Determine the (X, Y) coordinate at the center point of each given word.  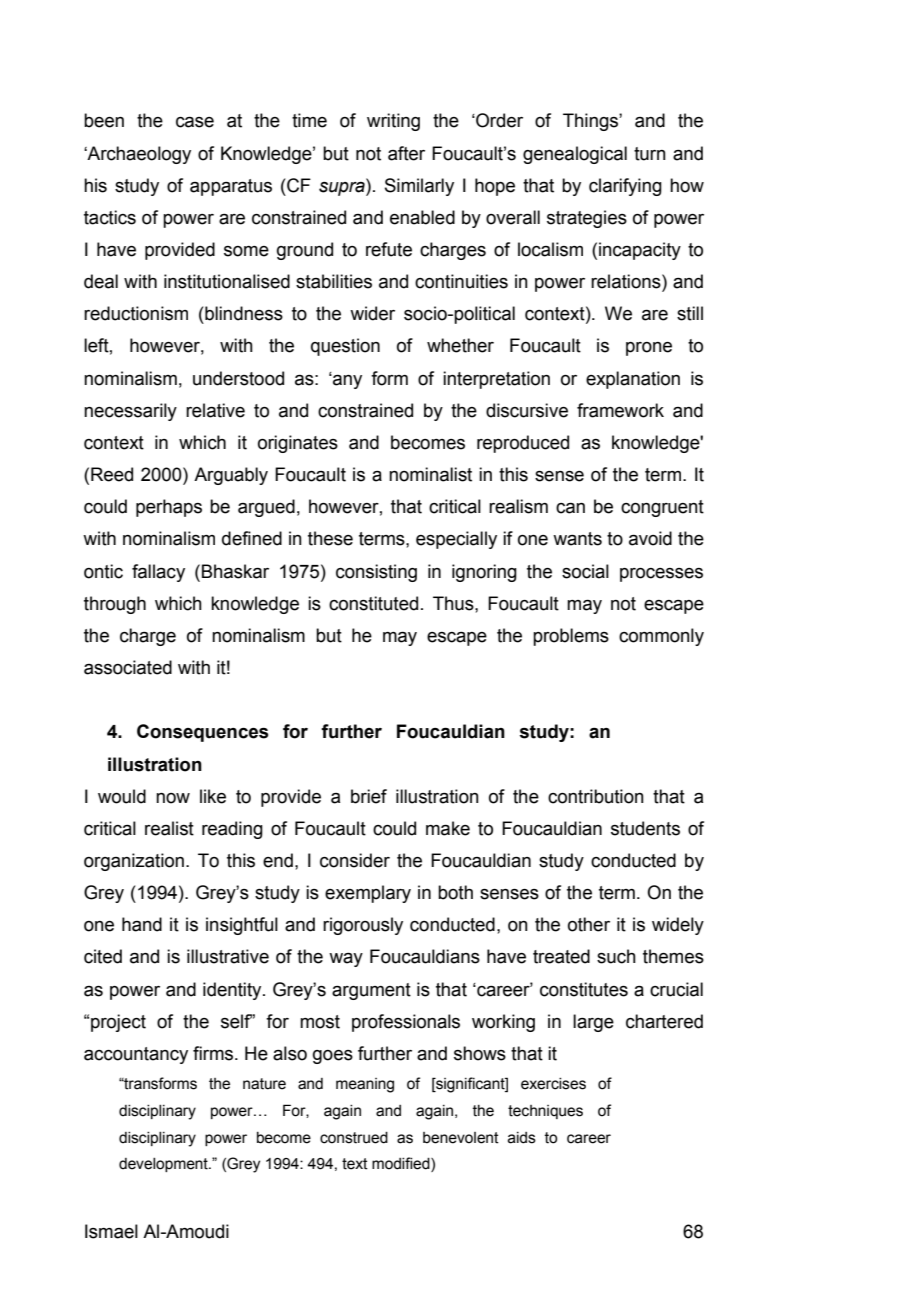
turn (650, 154)
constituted (373, 603)
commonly (661, 637)
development (164, 1165)
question (345, 347)
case (195, 122)
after (406, 153)
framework (620, 410)
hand (142, 924)
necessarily (130, 412)
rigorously (363, 926)
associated (128, 667)
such (616, 956)
